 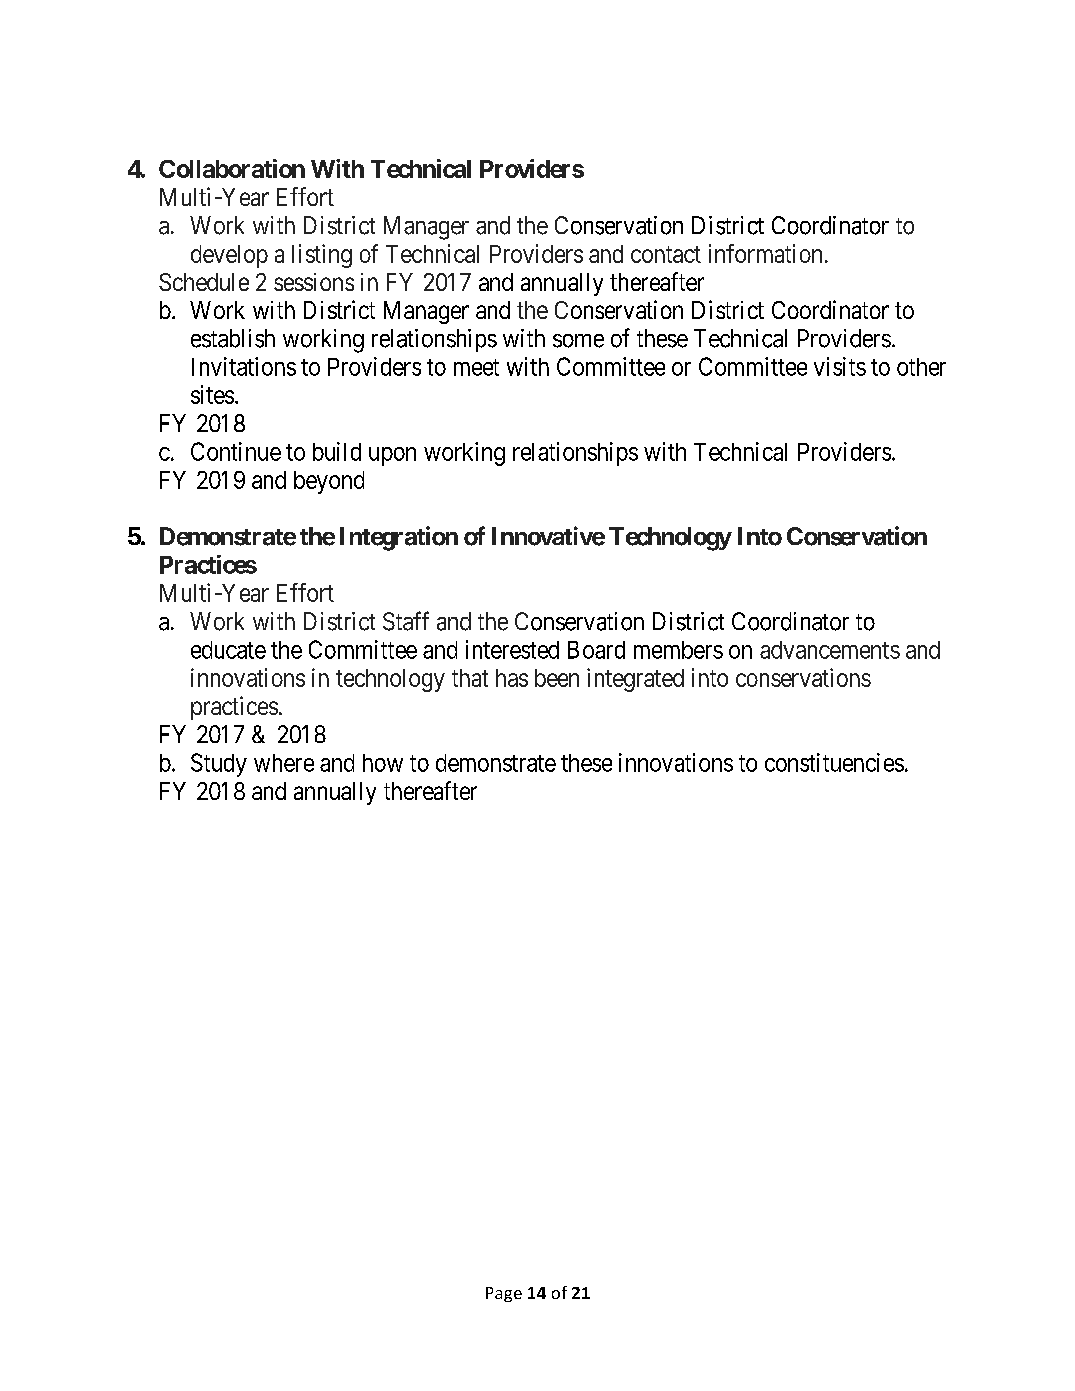 I want to click on contact, so click(x=666, y=254).
